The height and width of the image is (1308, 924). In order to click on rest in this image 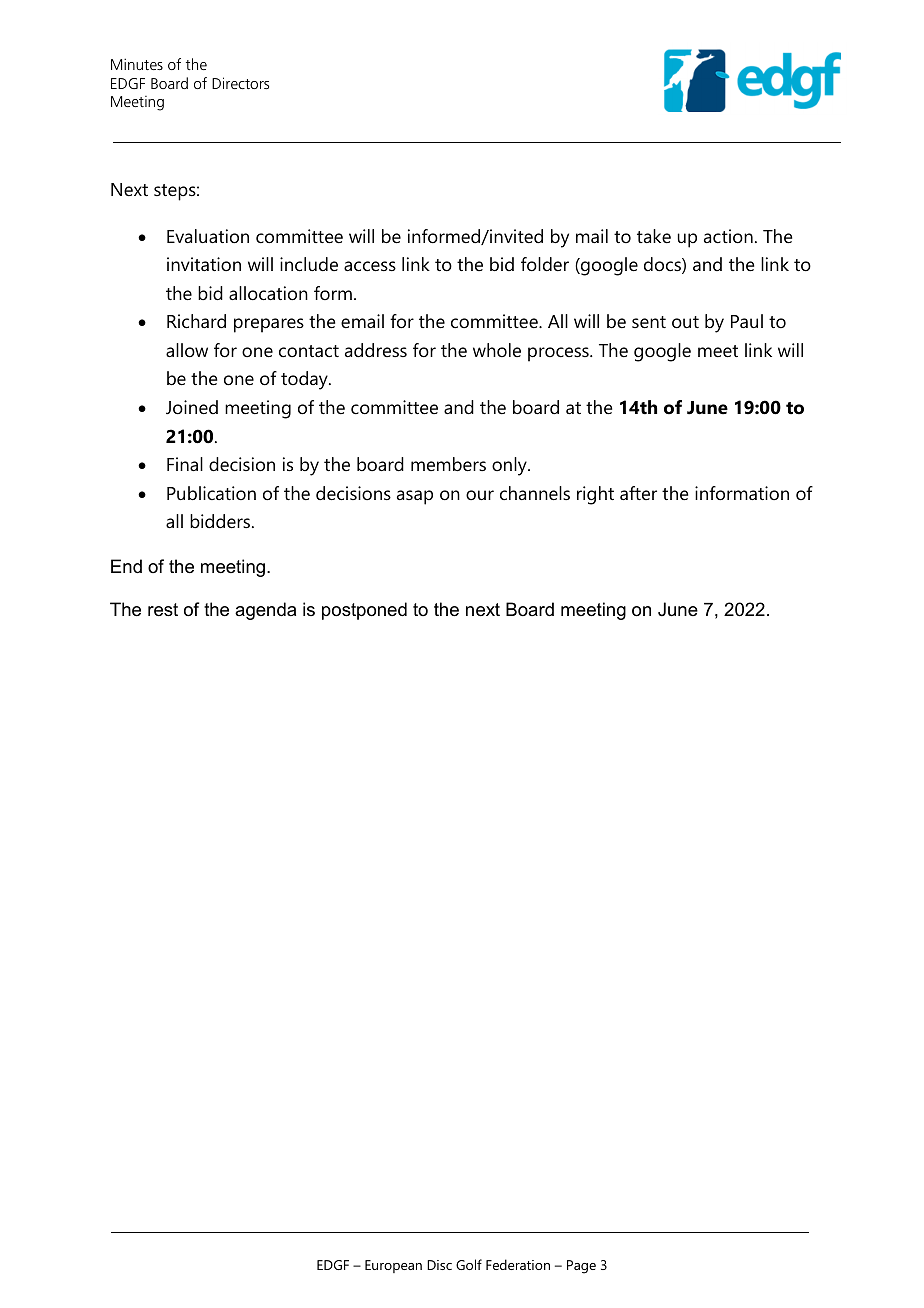, I will do `click(163, 610)`.
